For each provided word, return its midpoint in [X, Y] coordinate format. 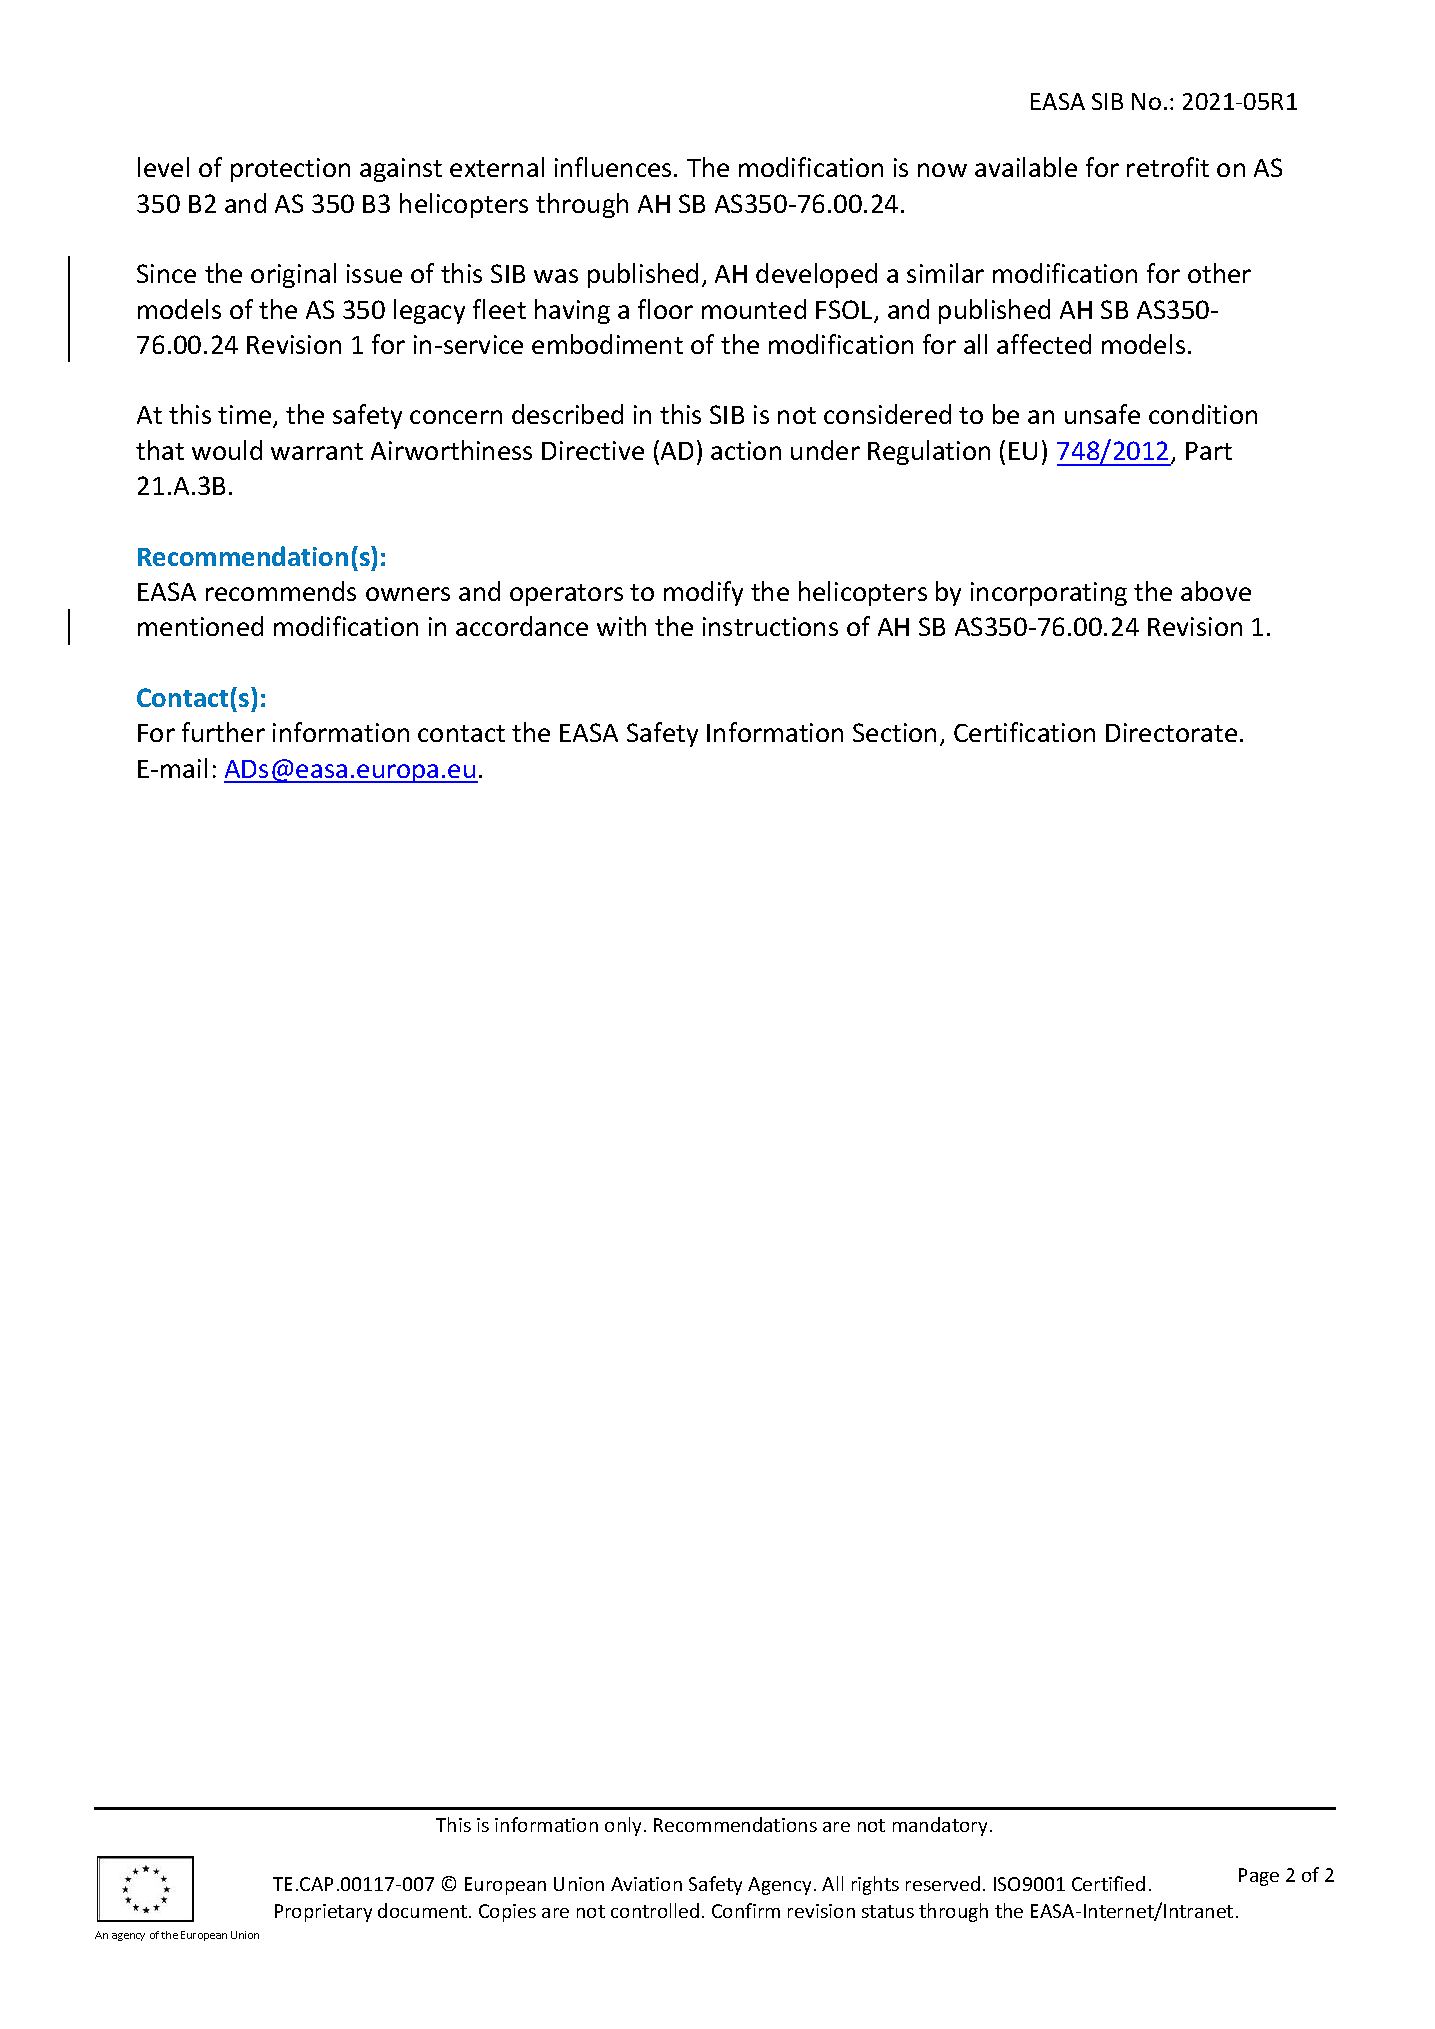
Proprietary [323, 1913]
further [223, 732]
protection [290, 170]
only [623, 1826]
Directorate [1171, 732]
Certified [1108, 1883]
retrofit [1168, 167]
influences [613, 167]
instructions [770, 626]
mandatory [940, 1826]
